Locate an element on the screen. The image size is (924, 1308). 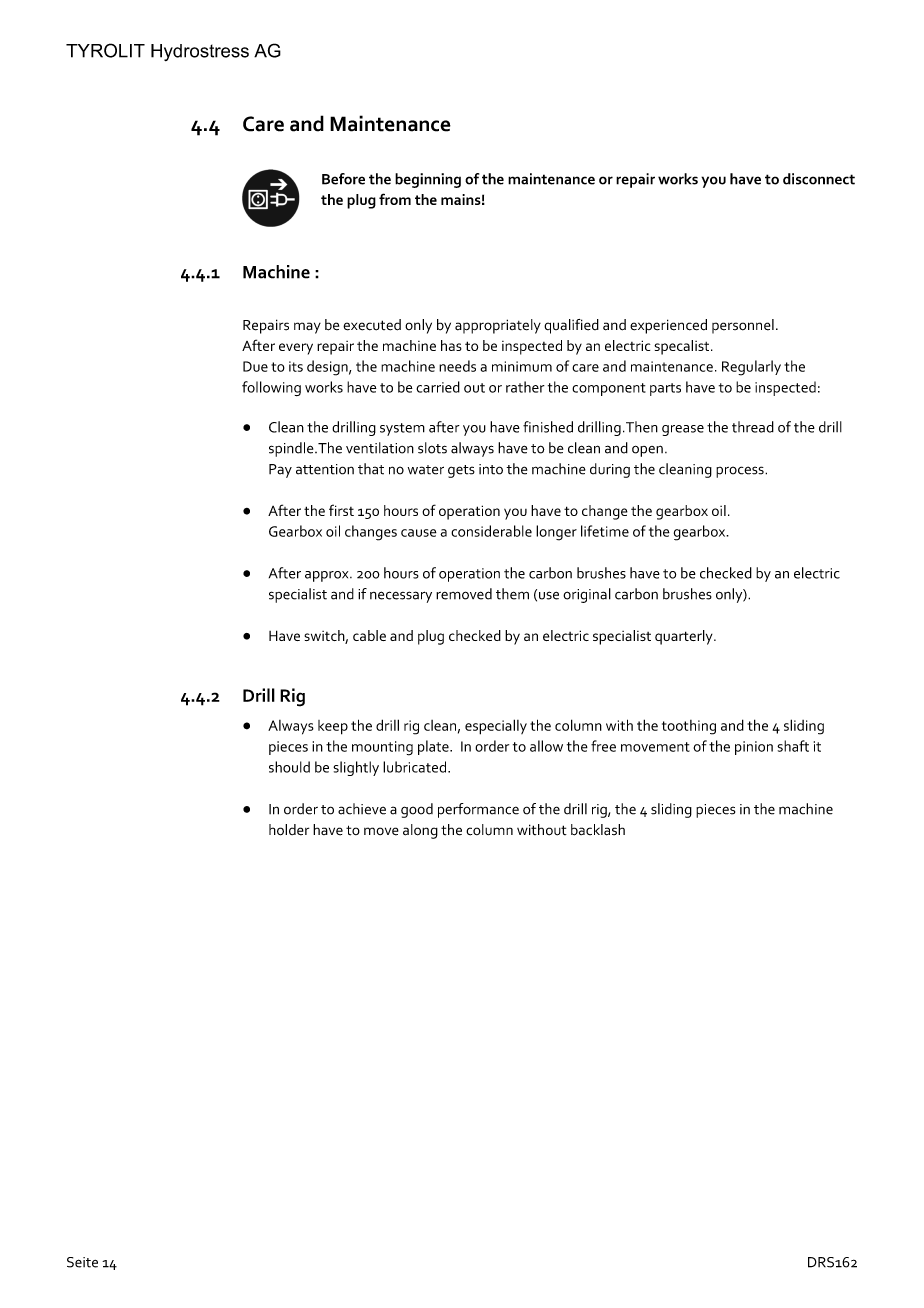
plate is located at coordinates (434, 747).
